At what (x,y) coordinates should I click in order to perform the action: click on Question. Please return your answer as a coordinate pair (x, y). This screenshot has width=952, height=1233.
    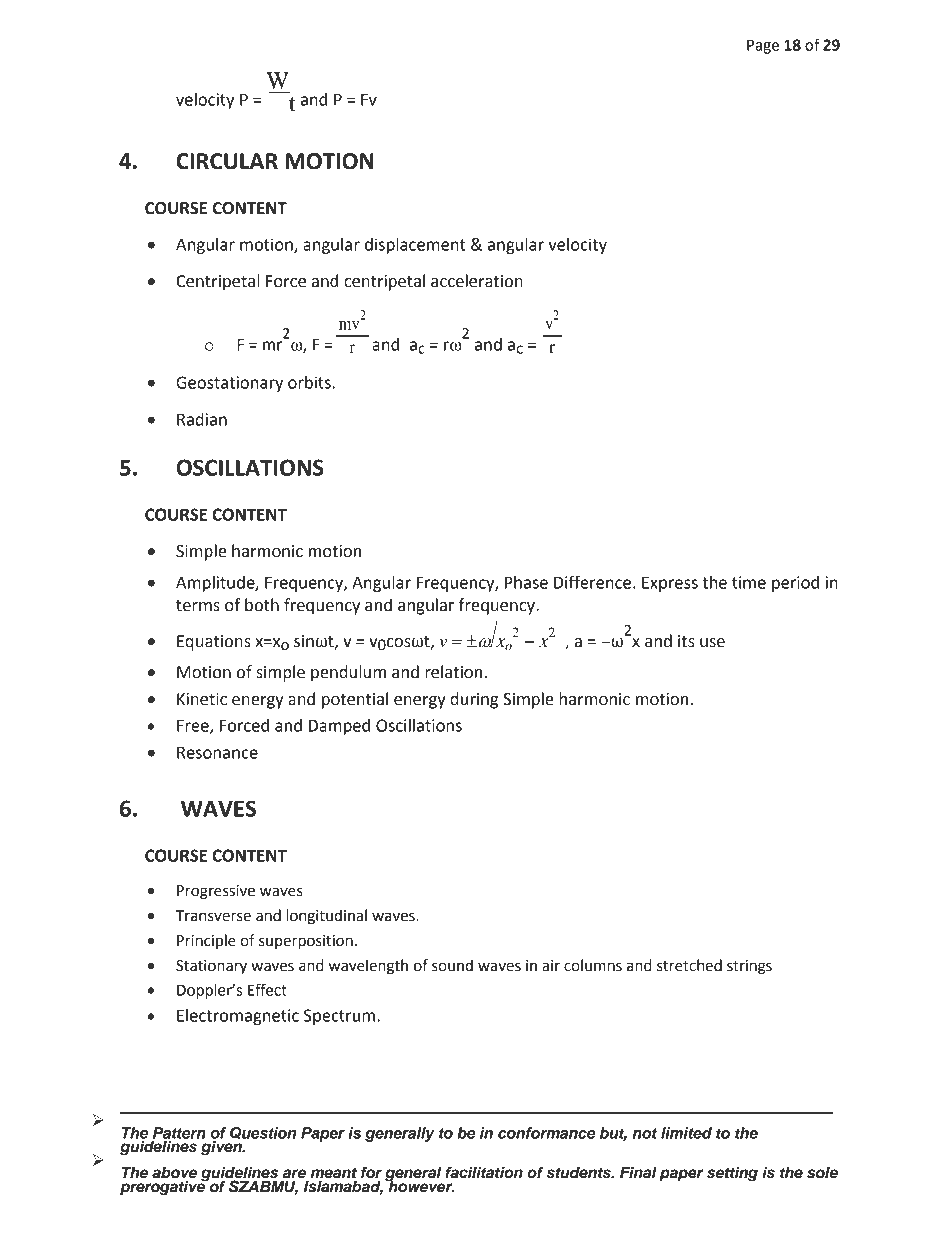
    Looking at the image, I should click on (263, 1133).
